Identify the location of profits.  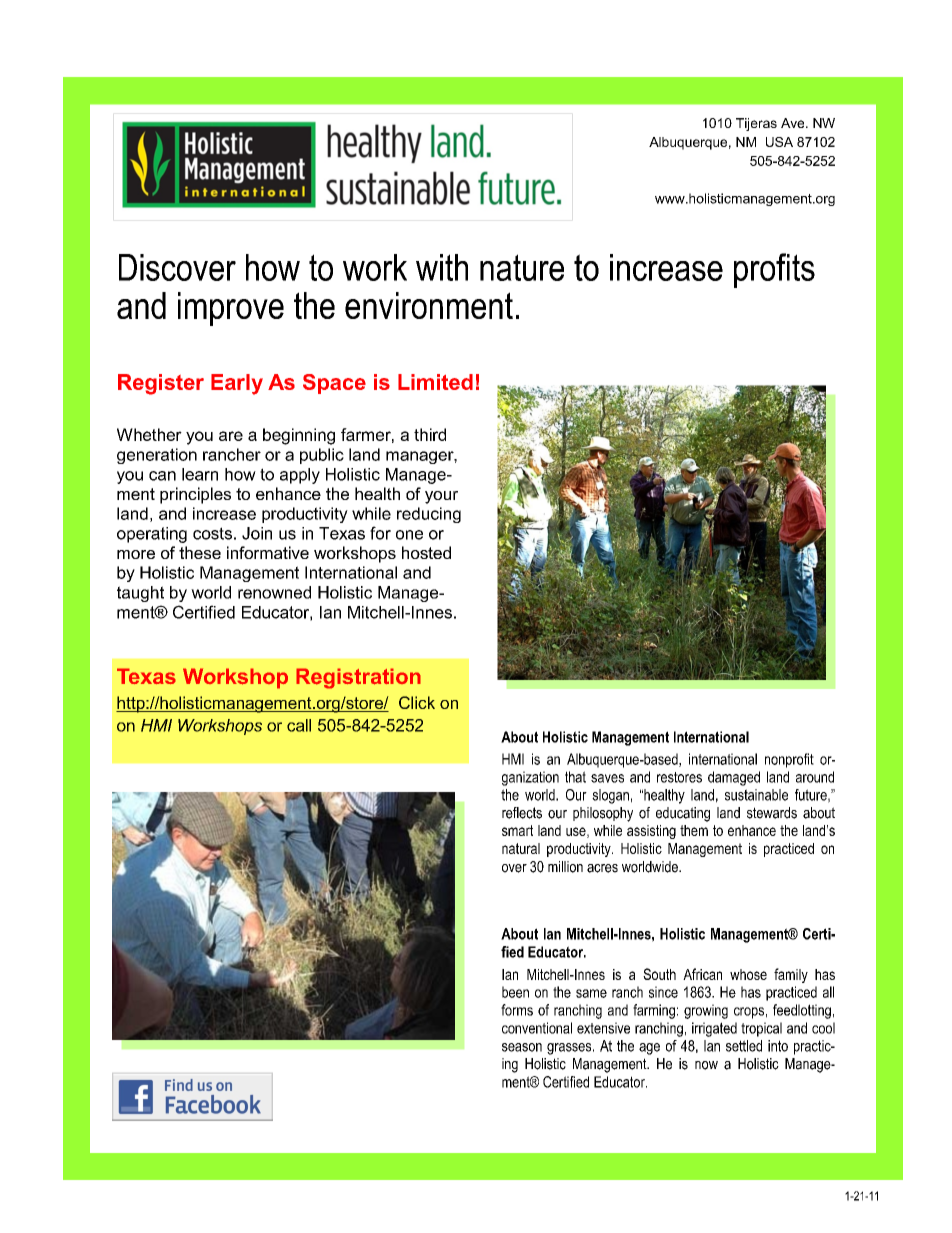
(774, 270).
